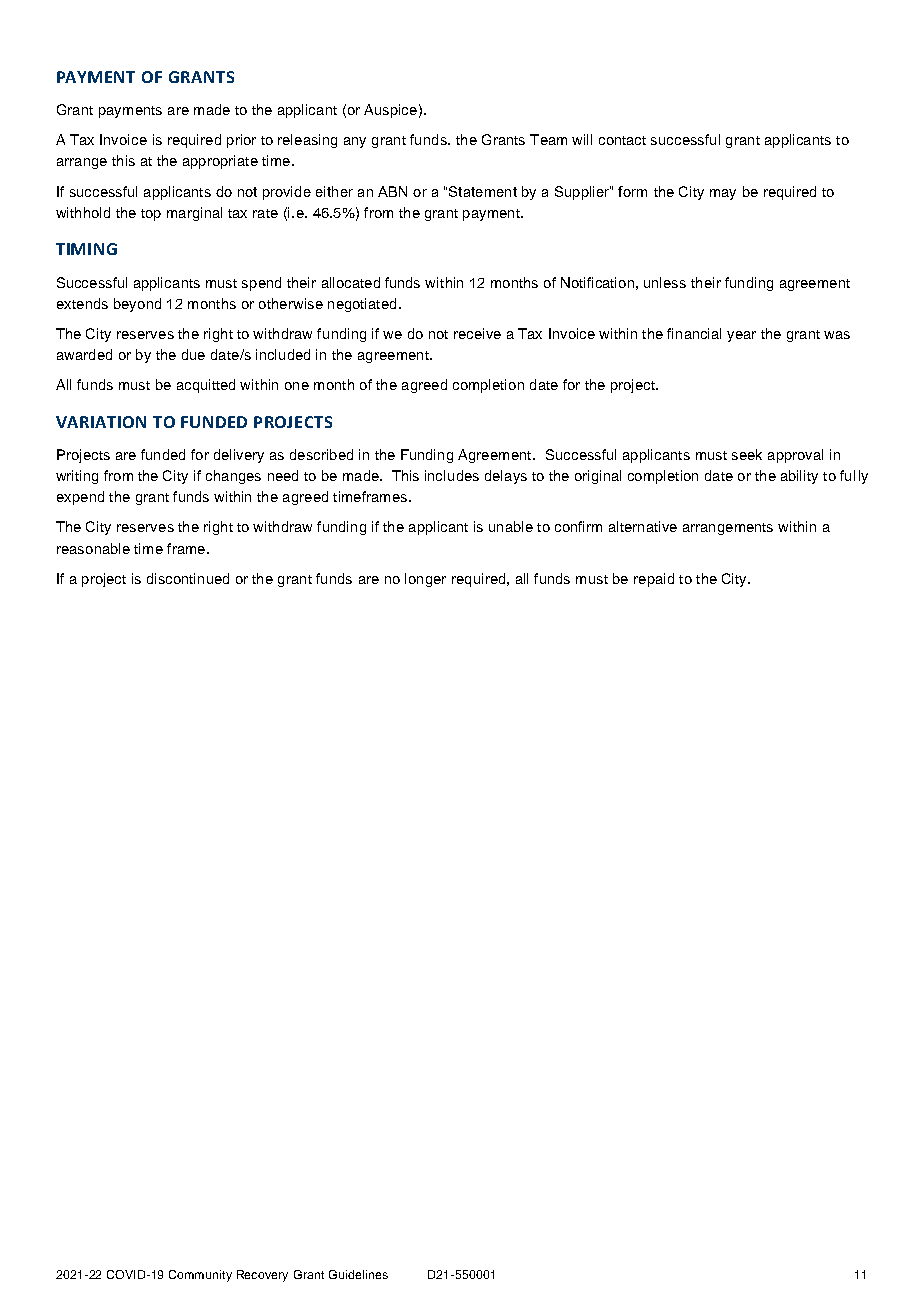  Describe the element at coordinates (200, 1276) in the screenshot. I see `Community` at that location.
